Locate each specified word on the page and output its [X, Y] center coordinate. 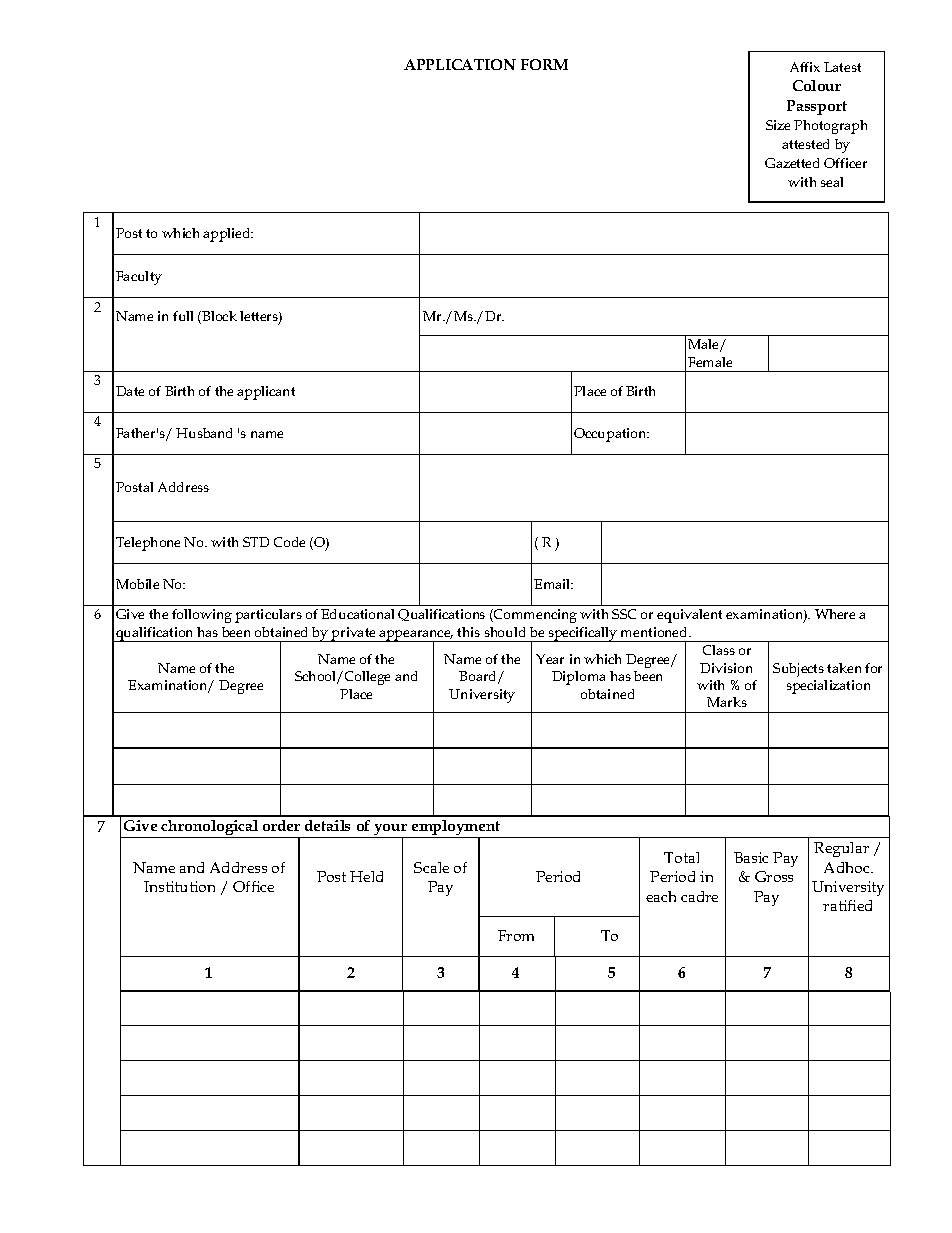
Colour [817, 85]
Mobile [137, 584]
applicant [266, 393]
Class [719, 650]
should [505, 632]
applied [228, 235]
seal [832, 182]
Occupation [611, 435]
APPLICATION [460, 64]
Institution [179, 886]
